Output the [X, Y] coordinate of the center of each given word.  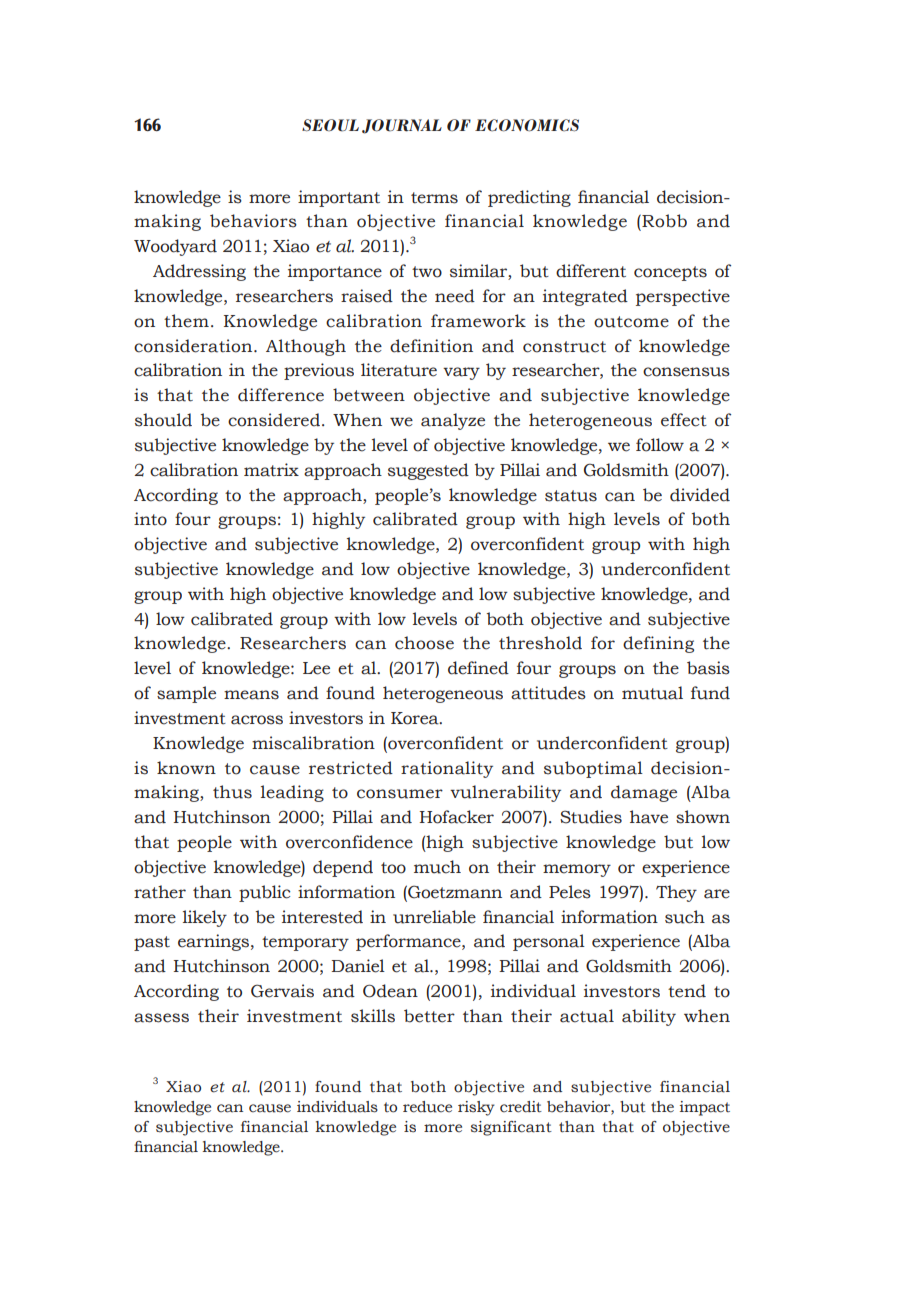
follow [660, 445]
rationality [447, 769]
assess [161, 1018]
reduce [427, 1107]
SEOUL [330, 125]
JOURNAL [402, 126]
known [186, 768]
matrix [271, 470]
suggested [428, 471]
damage [644, 793]
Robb [663, 221]
